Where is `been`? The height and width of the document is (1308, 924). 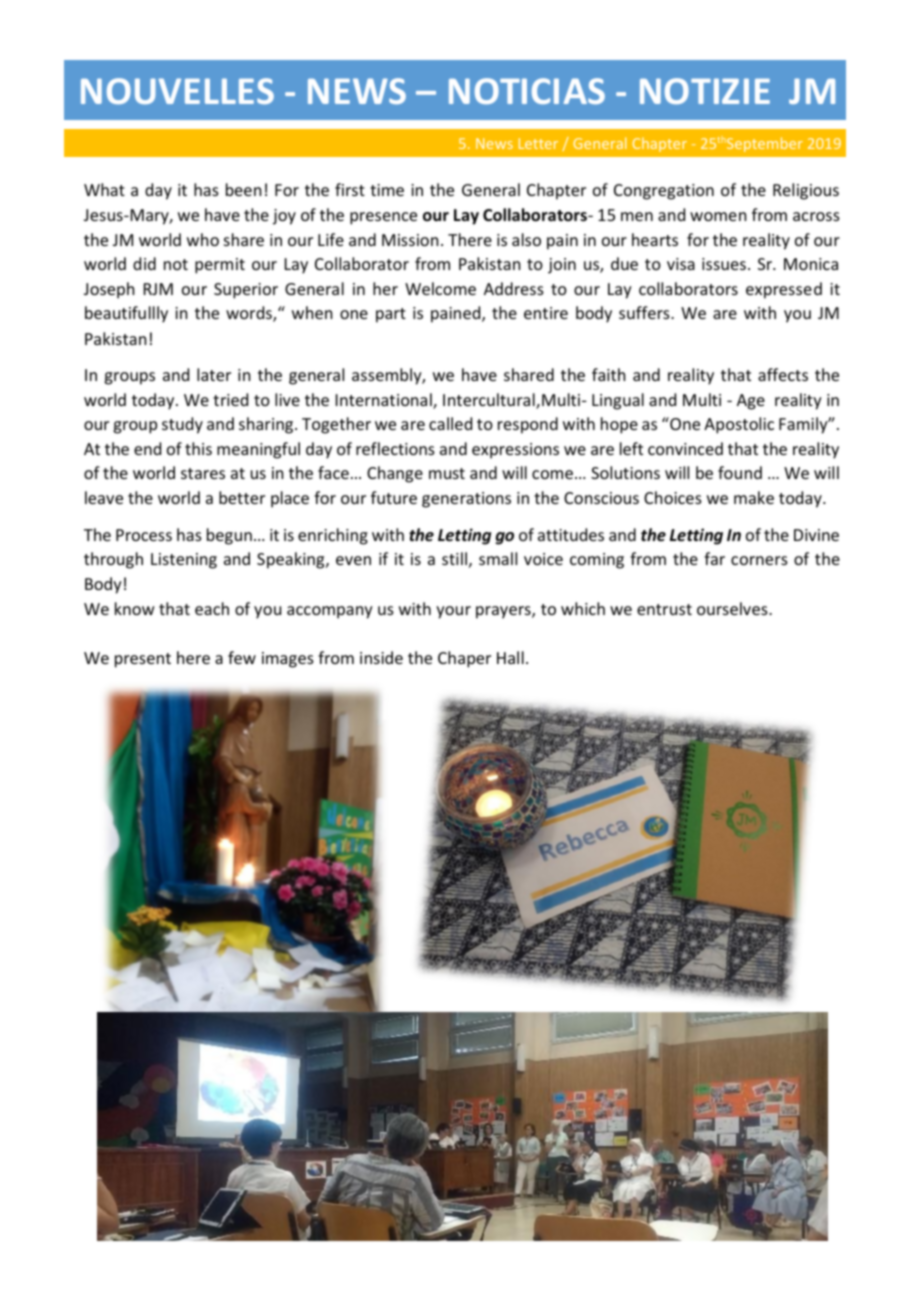 been is located at coordinates (243, 189).
